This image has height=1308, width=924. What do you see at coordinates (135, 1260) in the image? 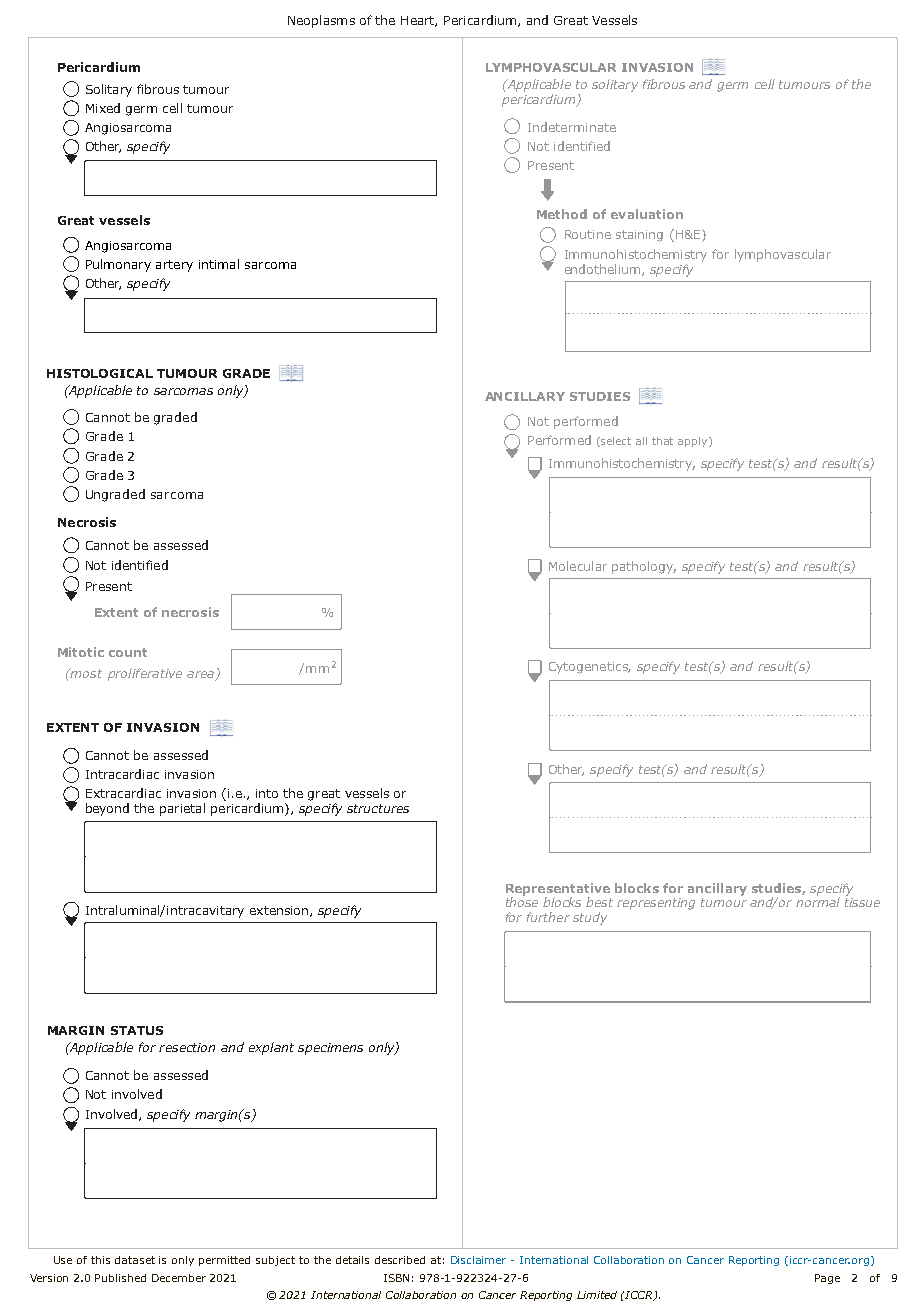
I see `dataset` at bounding box center [135, 1260].
